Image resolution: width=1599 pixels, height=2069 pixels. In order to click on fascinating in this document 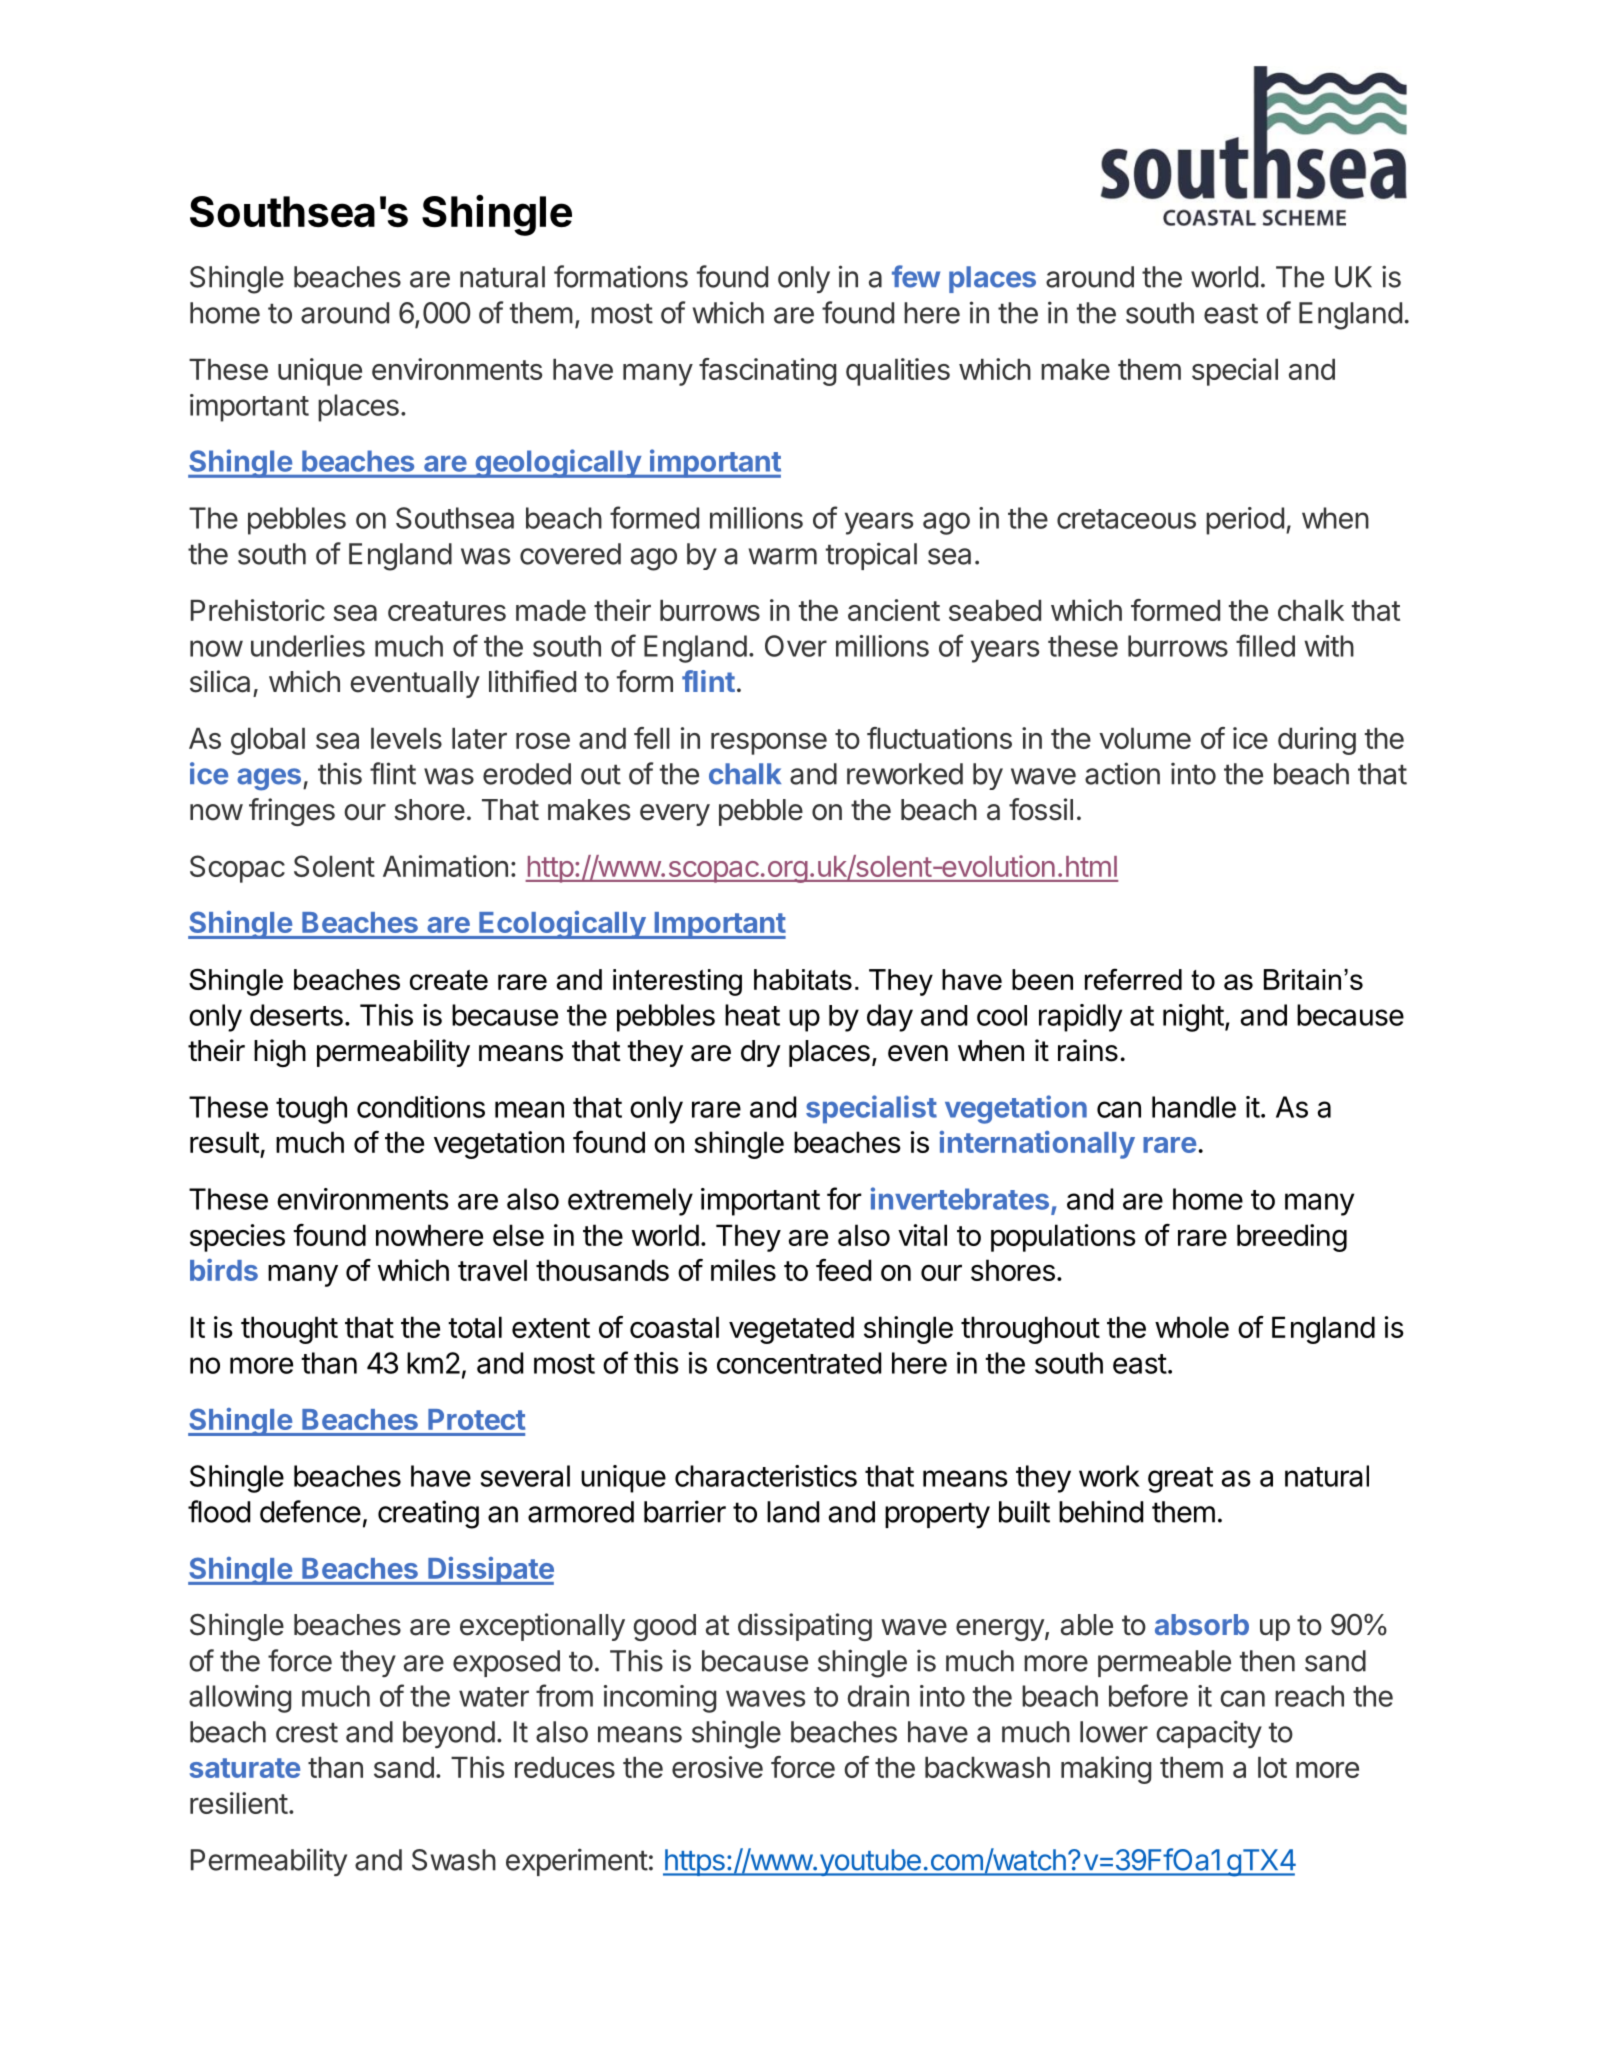, I will do `click(767, 372)`.
